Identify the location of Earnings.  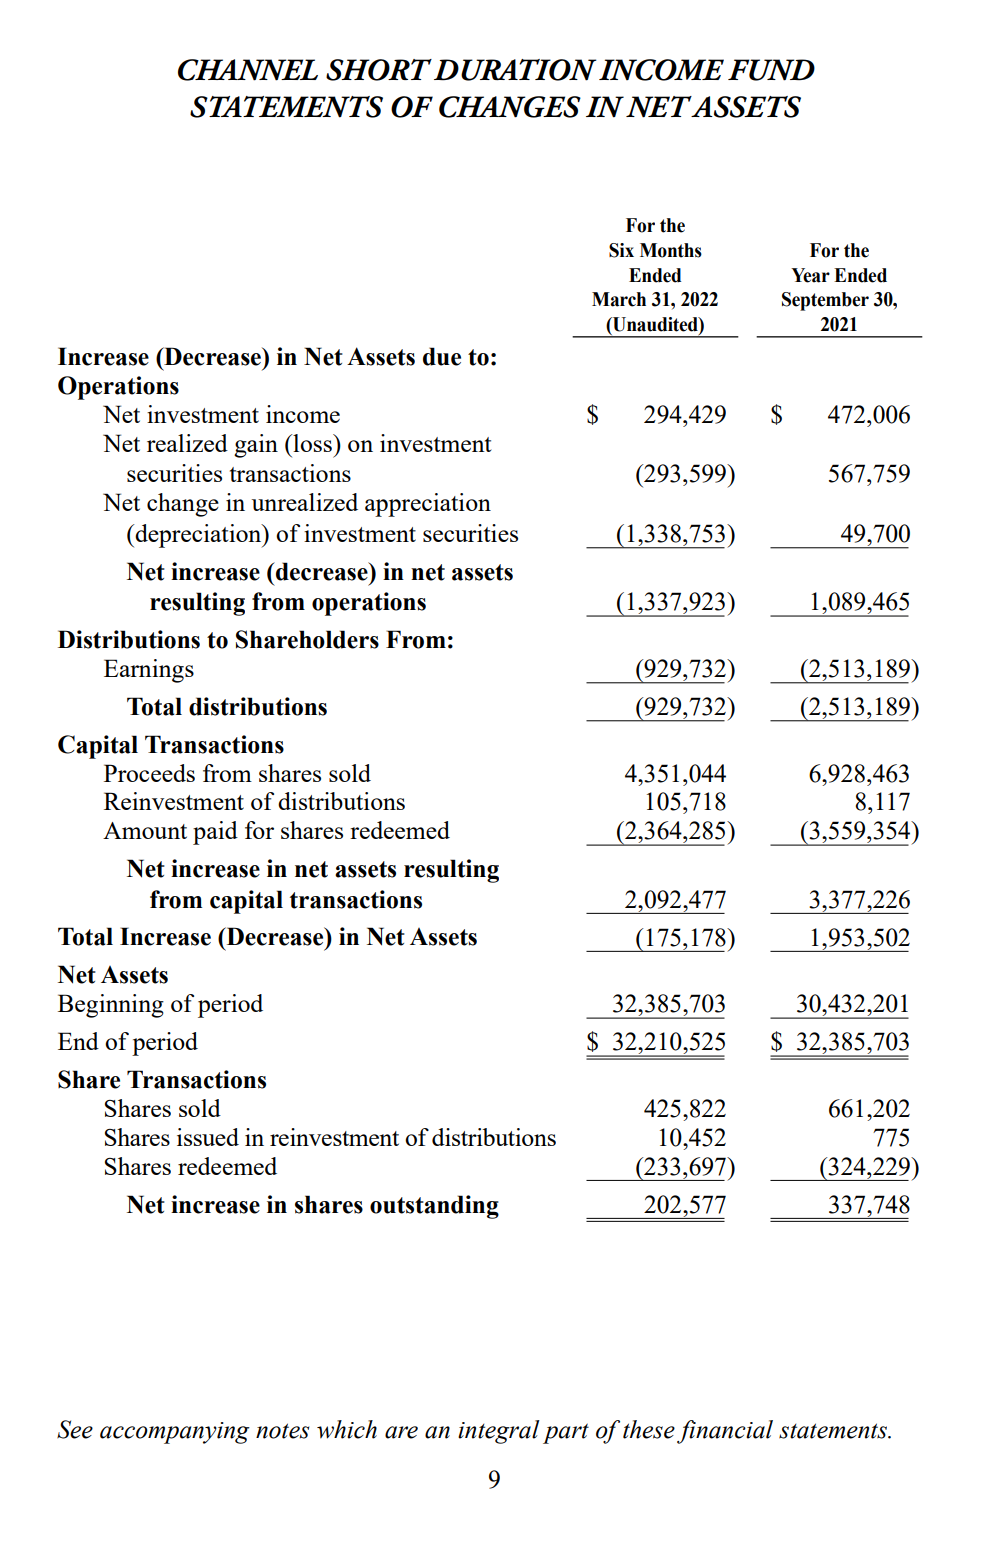
(149, 671).
